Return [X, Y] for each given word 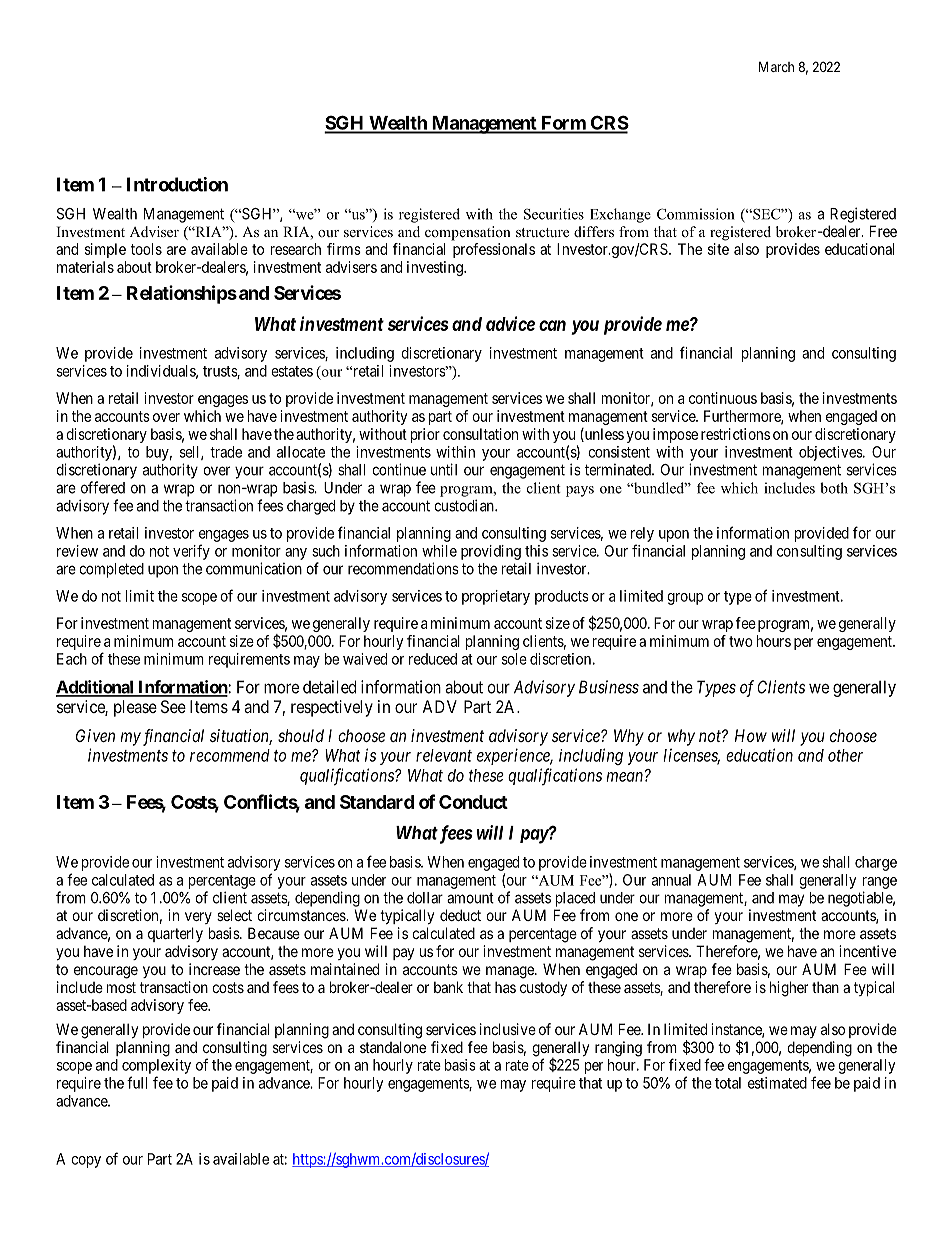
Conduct [473, 802]
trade [226, 452]
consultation [480, 434]
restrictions [735, 434]
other [845, 755]
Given [95, 735]
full [137, 1082]
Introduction [177, 184]
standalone [393, 1047]
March [776, 66]
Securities [554, 214]
